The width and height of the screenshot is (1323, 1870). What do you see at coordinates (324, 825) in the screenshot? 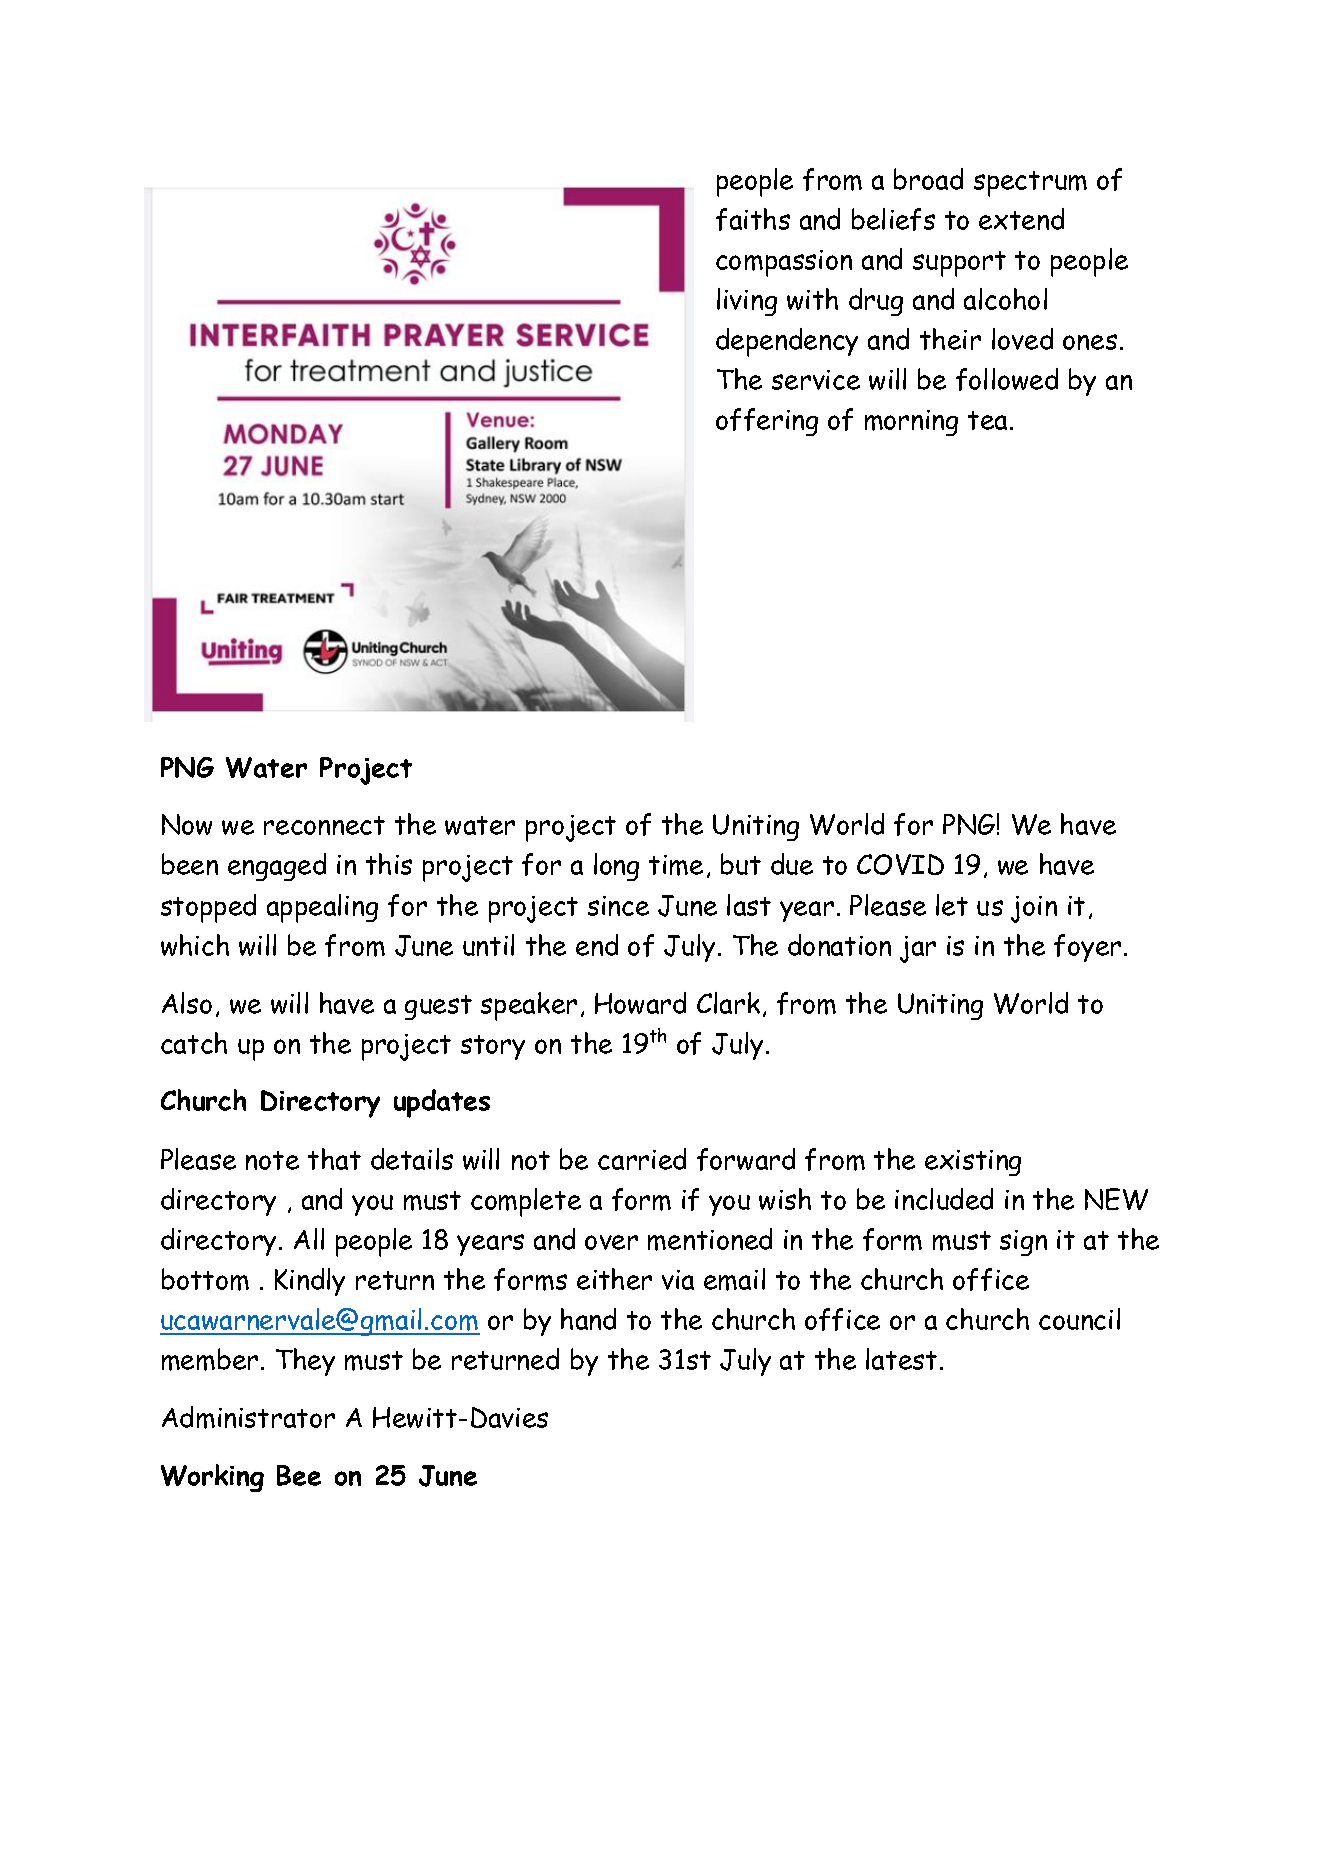
I see `reconnect` at bounding box center [324, 825].
